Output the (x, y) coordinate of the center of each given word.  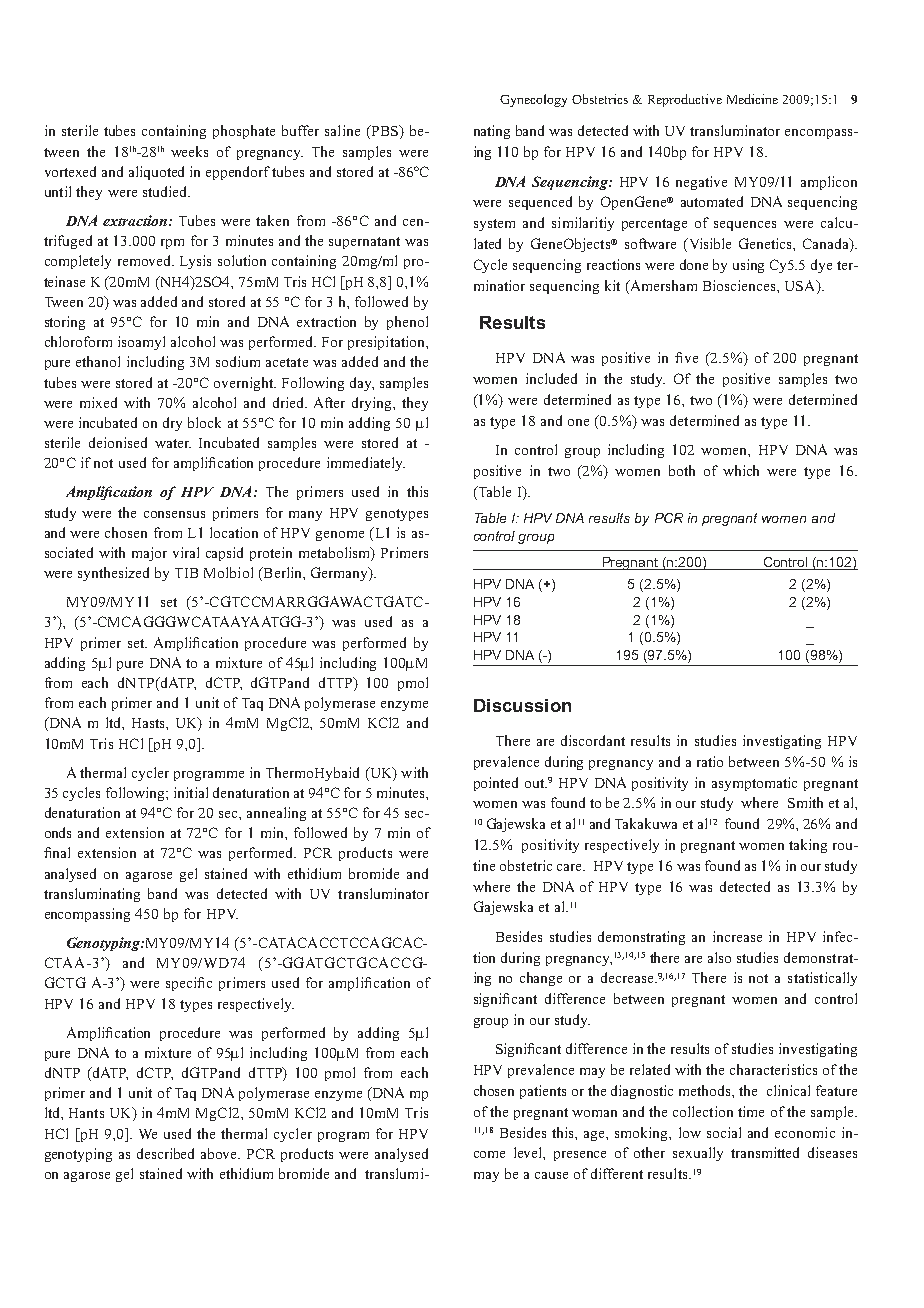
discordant (593, 740)
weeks (189, 151)
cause (551, 1175)
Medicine (752, 99)
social (724, 1132)
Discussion (522, 705)
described (165, 1153)
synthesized (113, 574)
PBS (384, 132)
